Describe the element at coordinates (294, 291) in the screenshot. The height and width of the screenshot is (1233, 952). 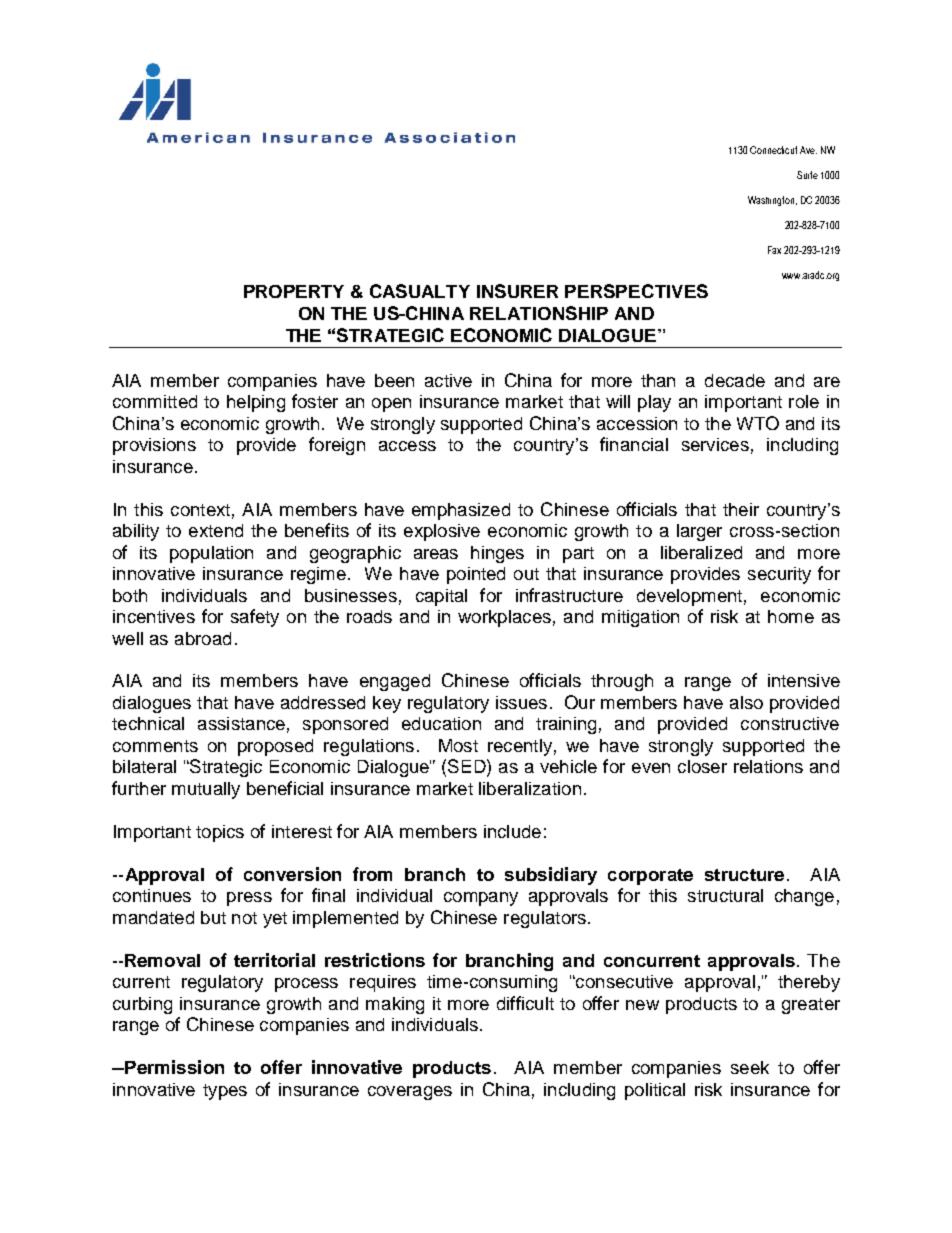
I see `PROPERTY` at that location.
